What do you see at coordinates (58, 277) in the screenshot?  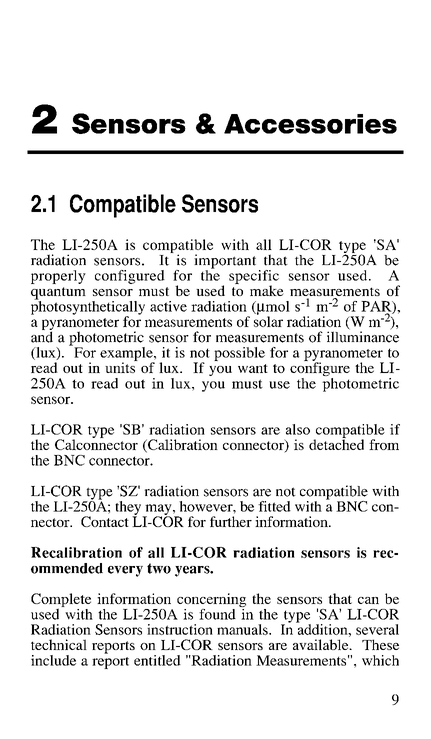 I see `properly` at bounding box center [58, 277].
